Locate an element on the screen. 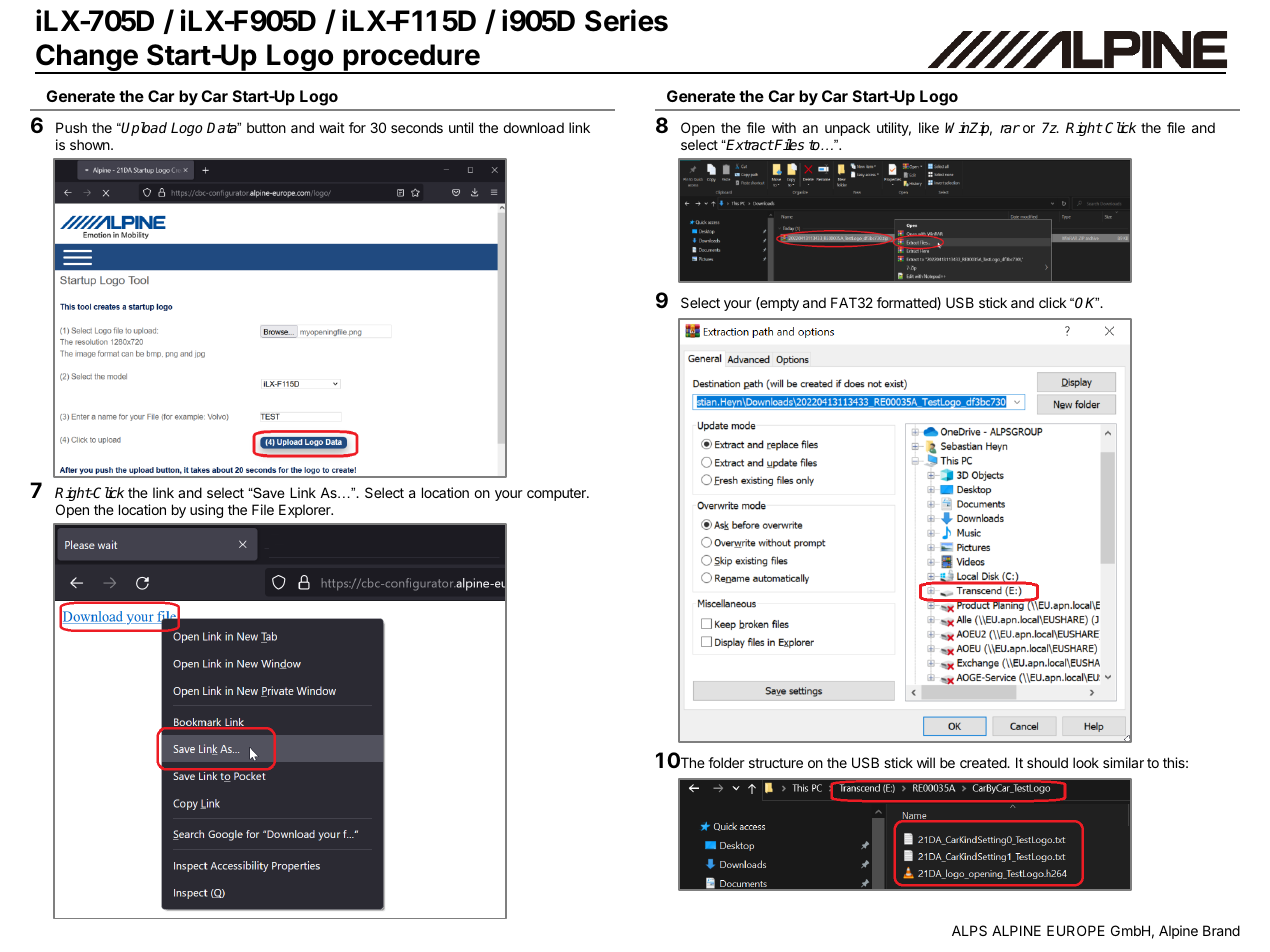  using is located at coordinates (206, 511).
